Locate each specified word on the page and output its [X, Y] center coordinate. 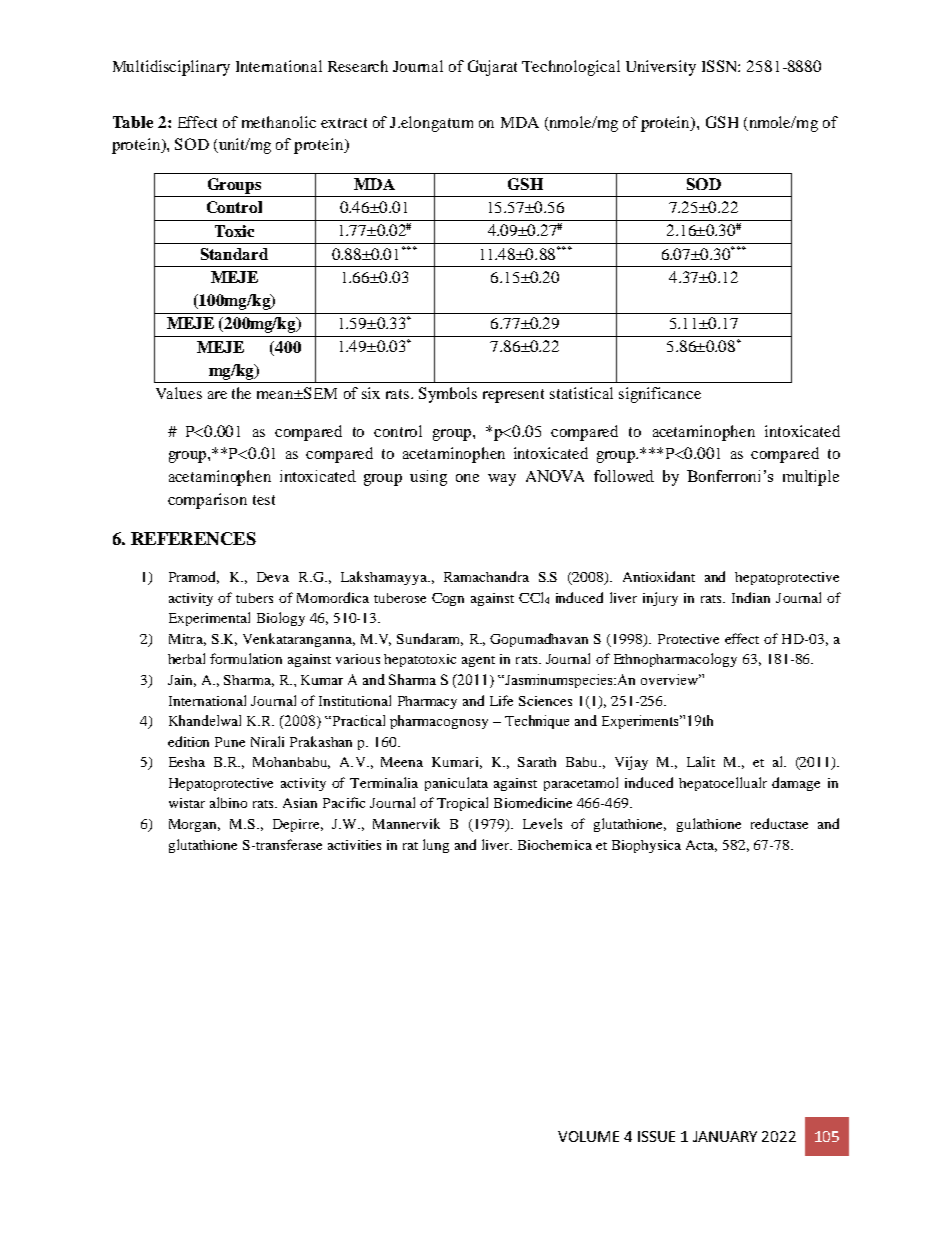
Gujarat [492, 68]
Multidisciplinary [171, 68]
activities [354, 845]
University [661, 68]
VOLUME [588, 1136]
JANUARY [725, 1136]
